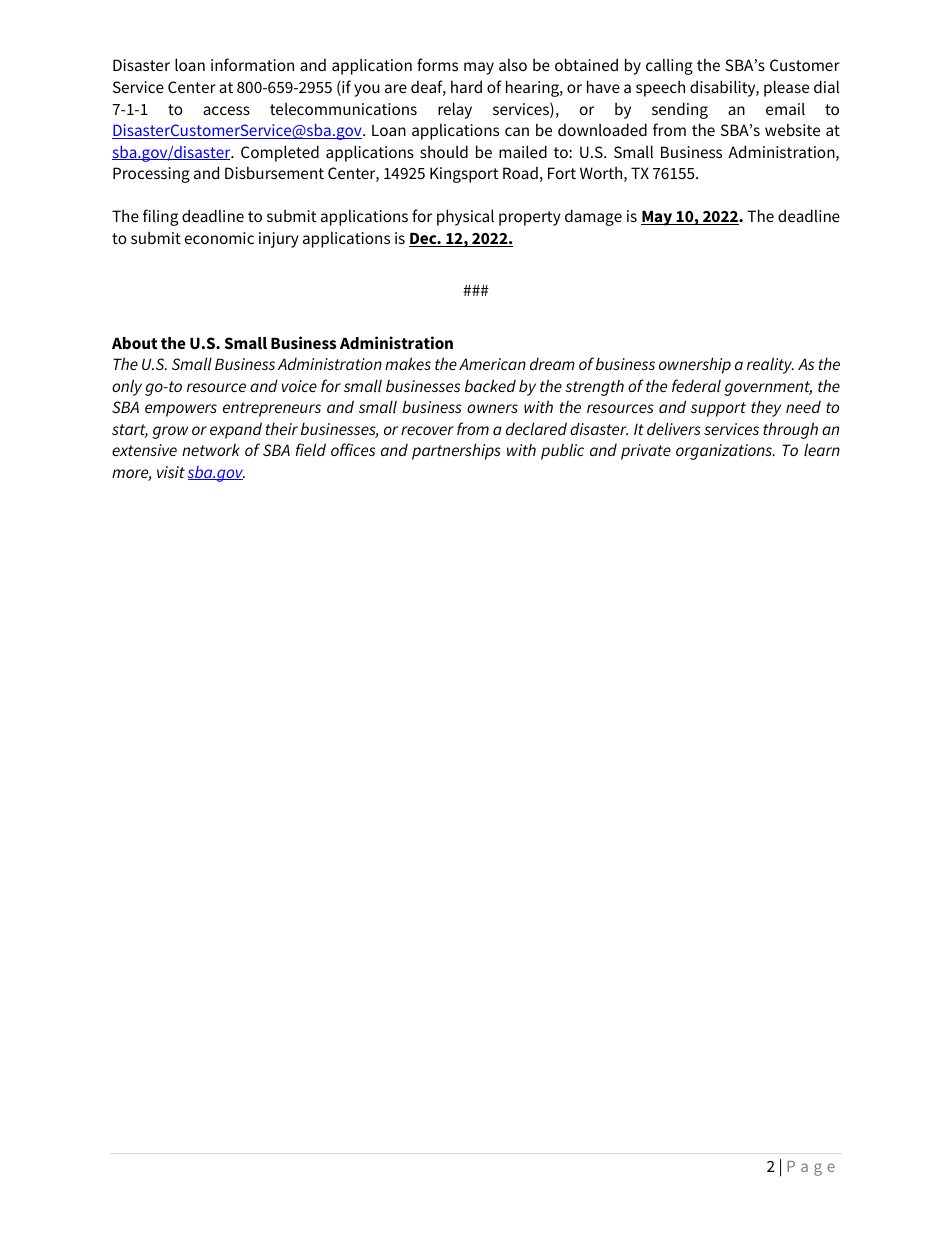 The height and width of the screenshot is (1233, 952). What do you see at coordinates (252, 64) in the screenshot?
I see `information` at bounding box center [252, 64].
